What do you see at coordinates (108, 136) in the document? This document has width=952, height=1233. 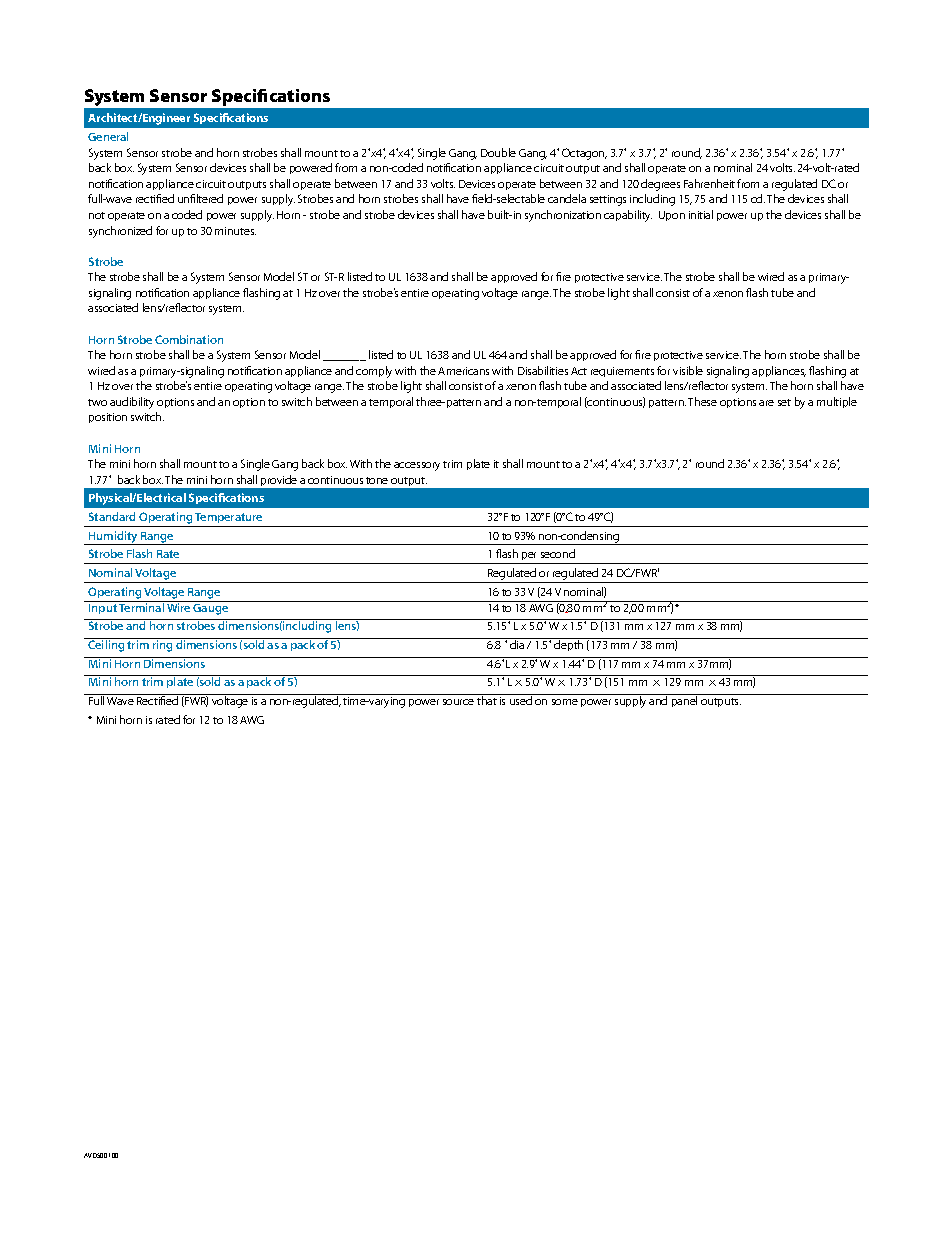 I see `General` at bounding box center [108, 136].
